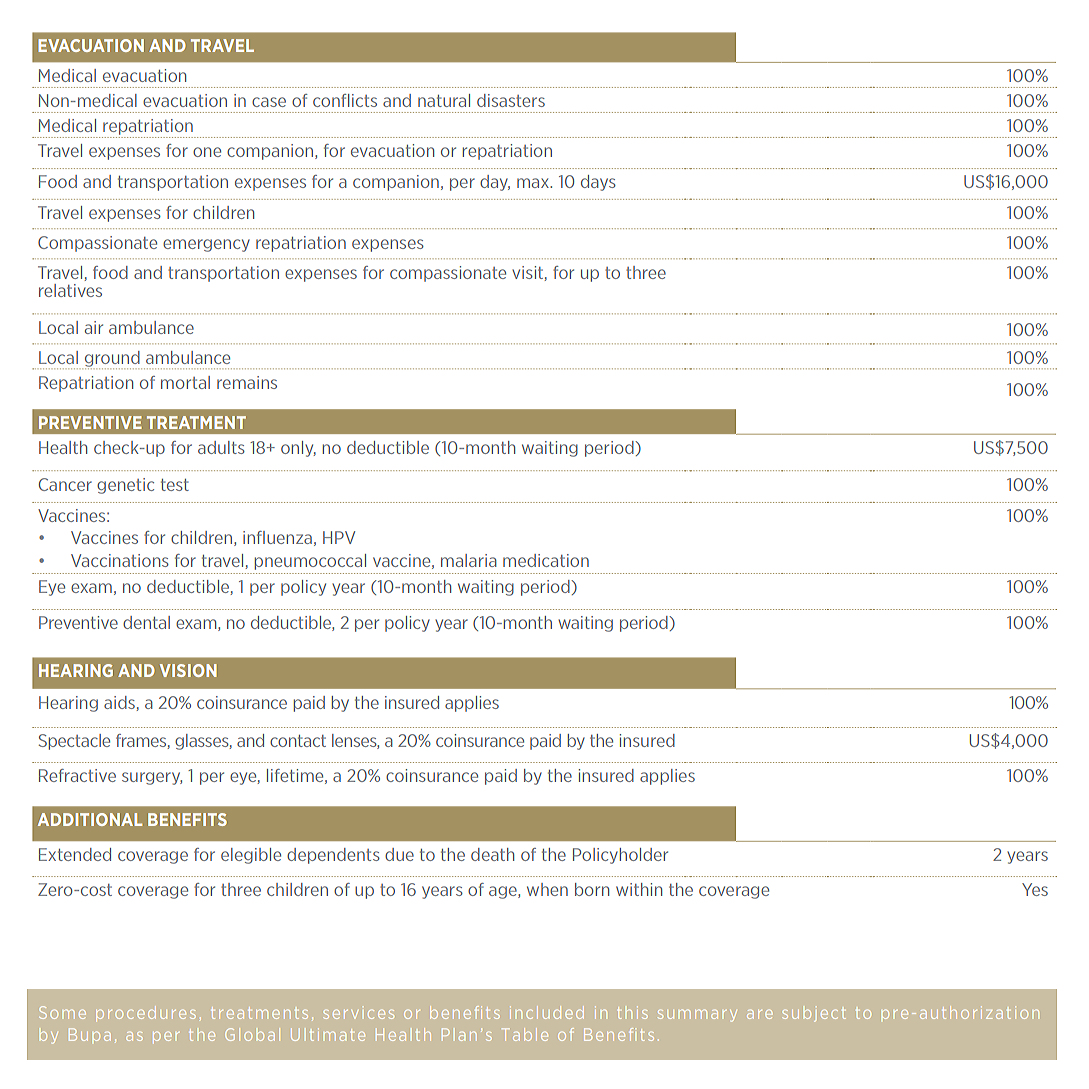 The image size is (1089, 1089). I want to click on medication, so click(546, 560).
